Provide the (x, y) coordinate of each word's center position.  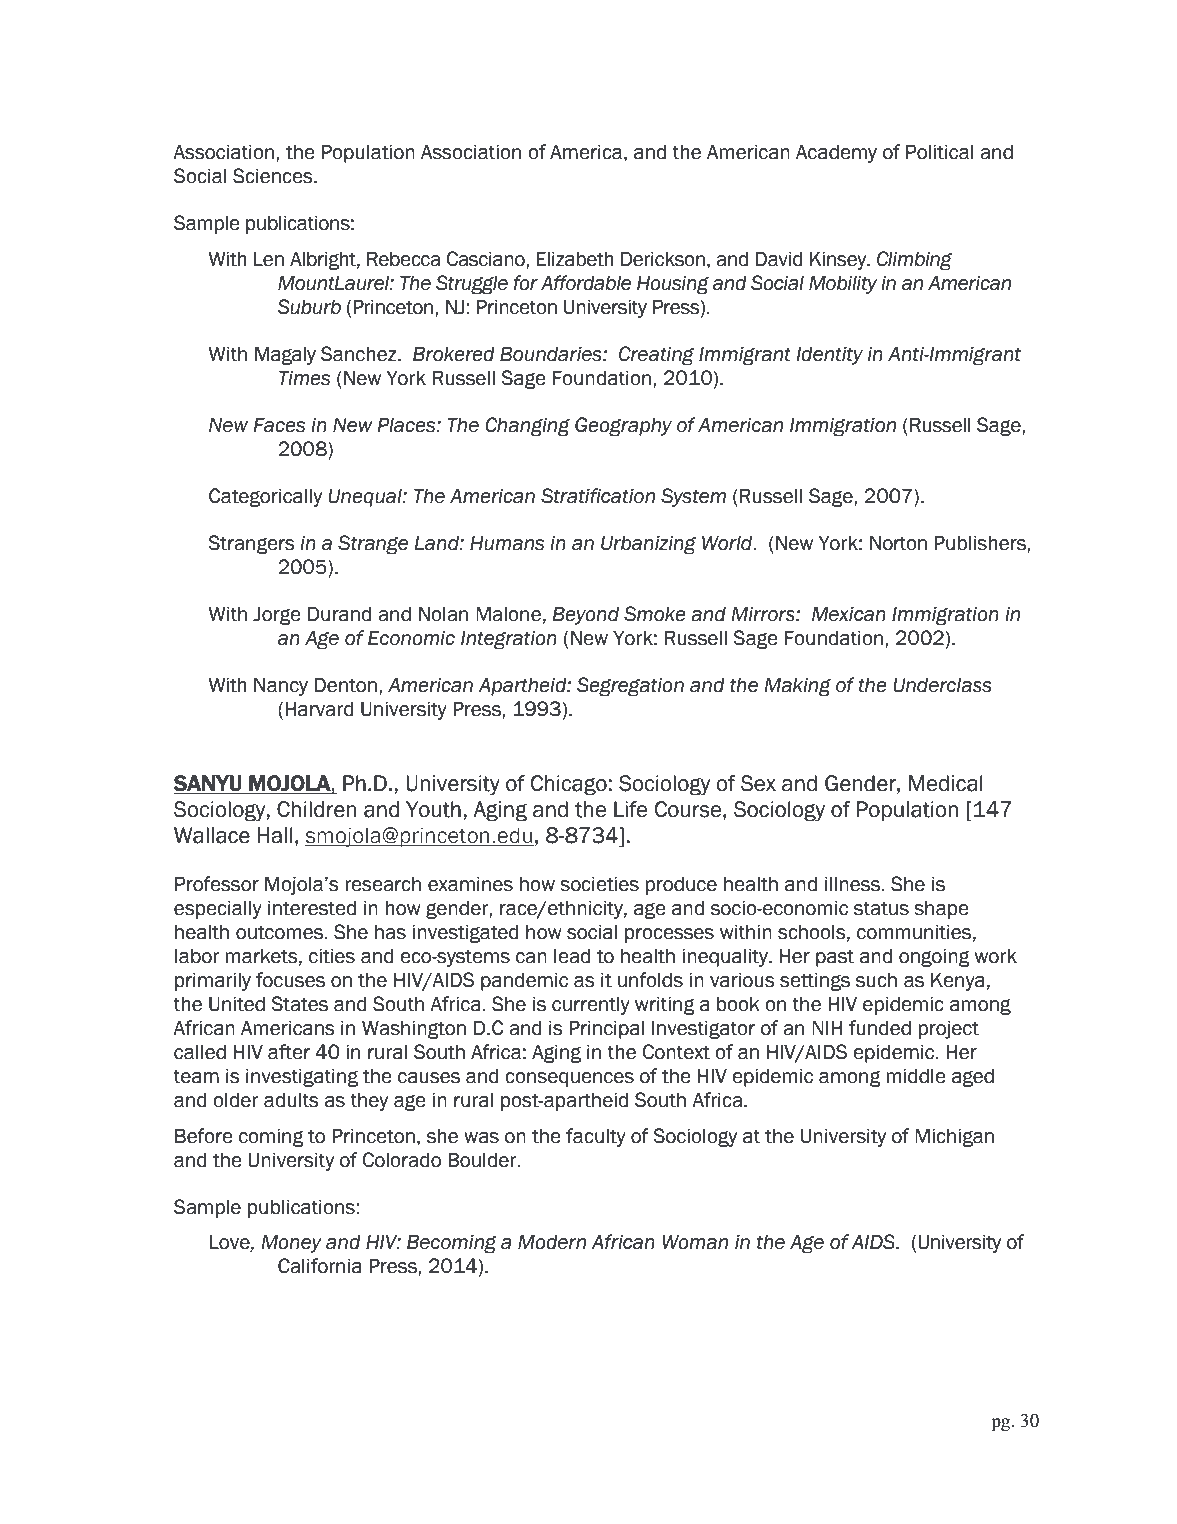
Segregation (630, 687)
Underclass (942, 685)
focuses (290, 980)
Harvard (319, 709)
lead (572, 956)
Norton (898, 543)
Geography (623, 427)
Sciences (274, 176)
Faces (279, 425)
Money (292, 1243)
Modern (552, 1242)
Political (939, 152)
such (876, 980)
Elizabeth (575, 259)
